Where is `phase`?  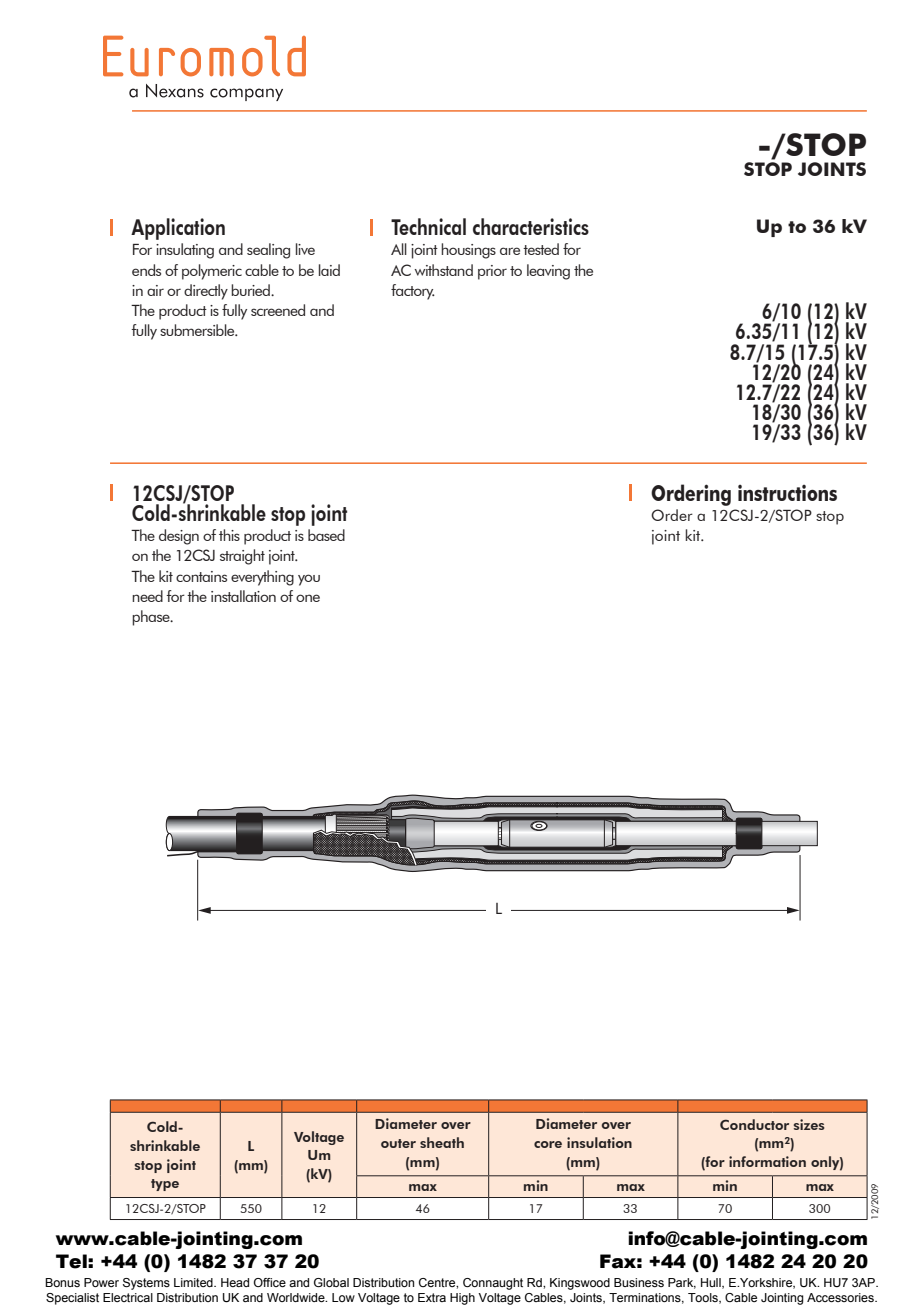 phase is located at coordinates (152, 618).
